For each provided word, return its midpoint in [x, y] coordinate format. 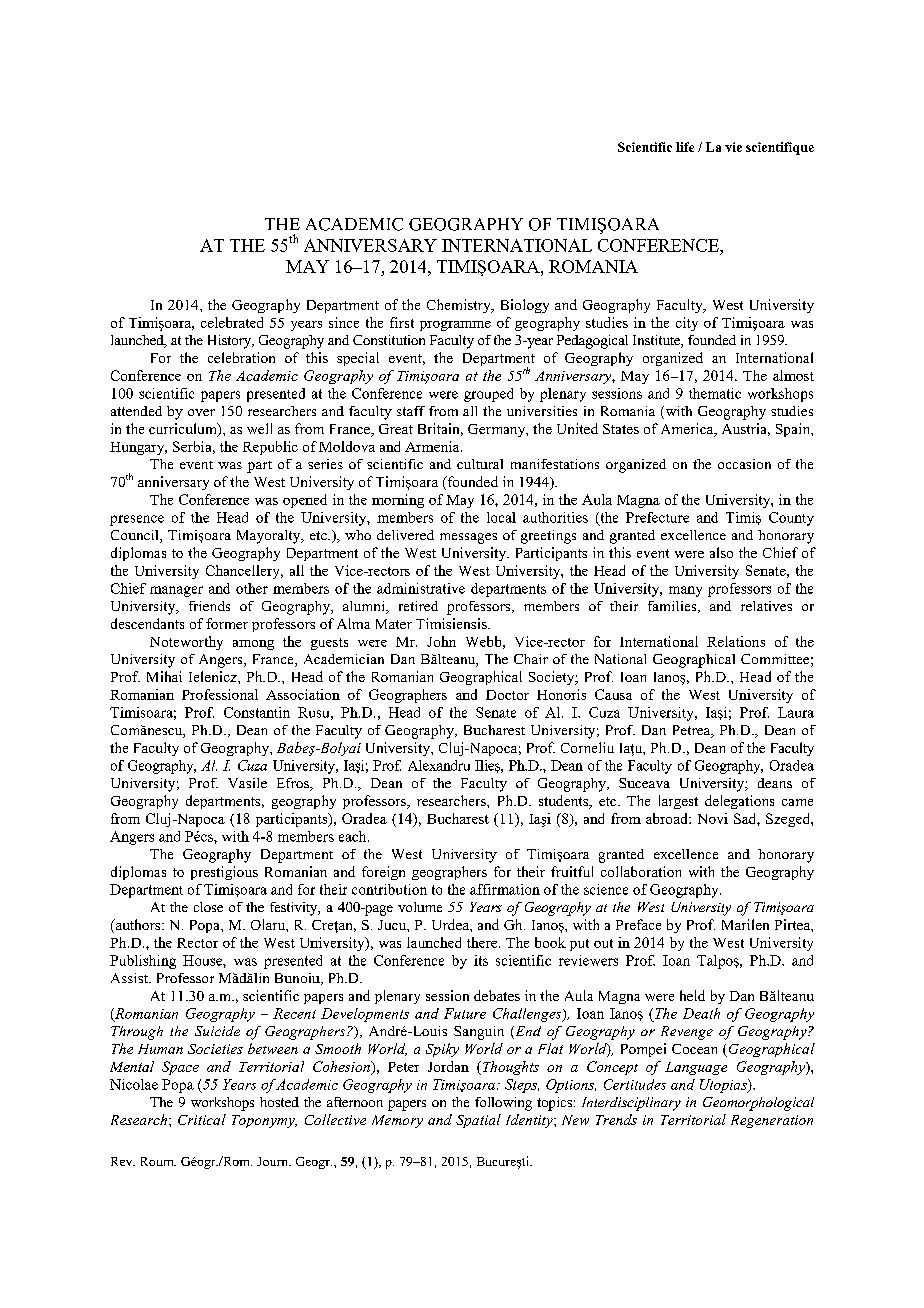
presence [137, 520]
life [685, 147]
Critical [202, 1119]
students [565, 802]
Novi [713, 818]
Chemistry [460, 306]
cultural [480, 464]
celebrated [232, 322]
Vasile [247, 783]
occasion [744, 464]
